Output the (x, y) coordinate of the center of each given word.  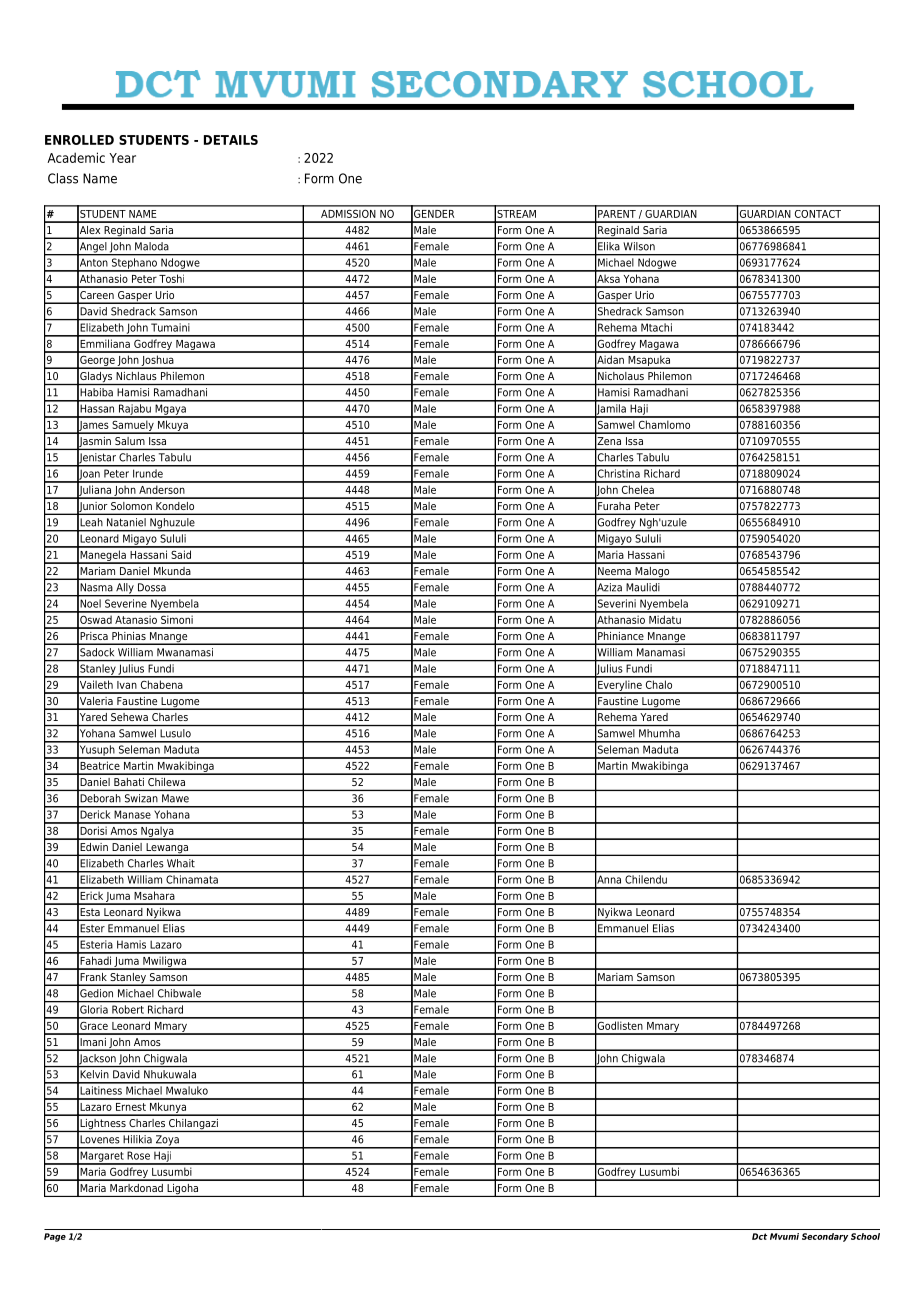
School (865, 1236)
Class (63, 178)
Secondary (825, 1237)
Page (55, 1237)
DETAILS (231, 140)
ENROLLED (79, 140)
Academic (76, 157)
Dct (759, 1236)
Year (122, 158)
